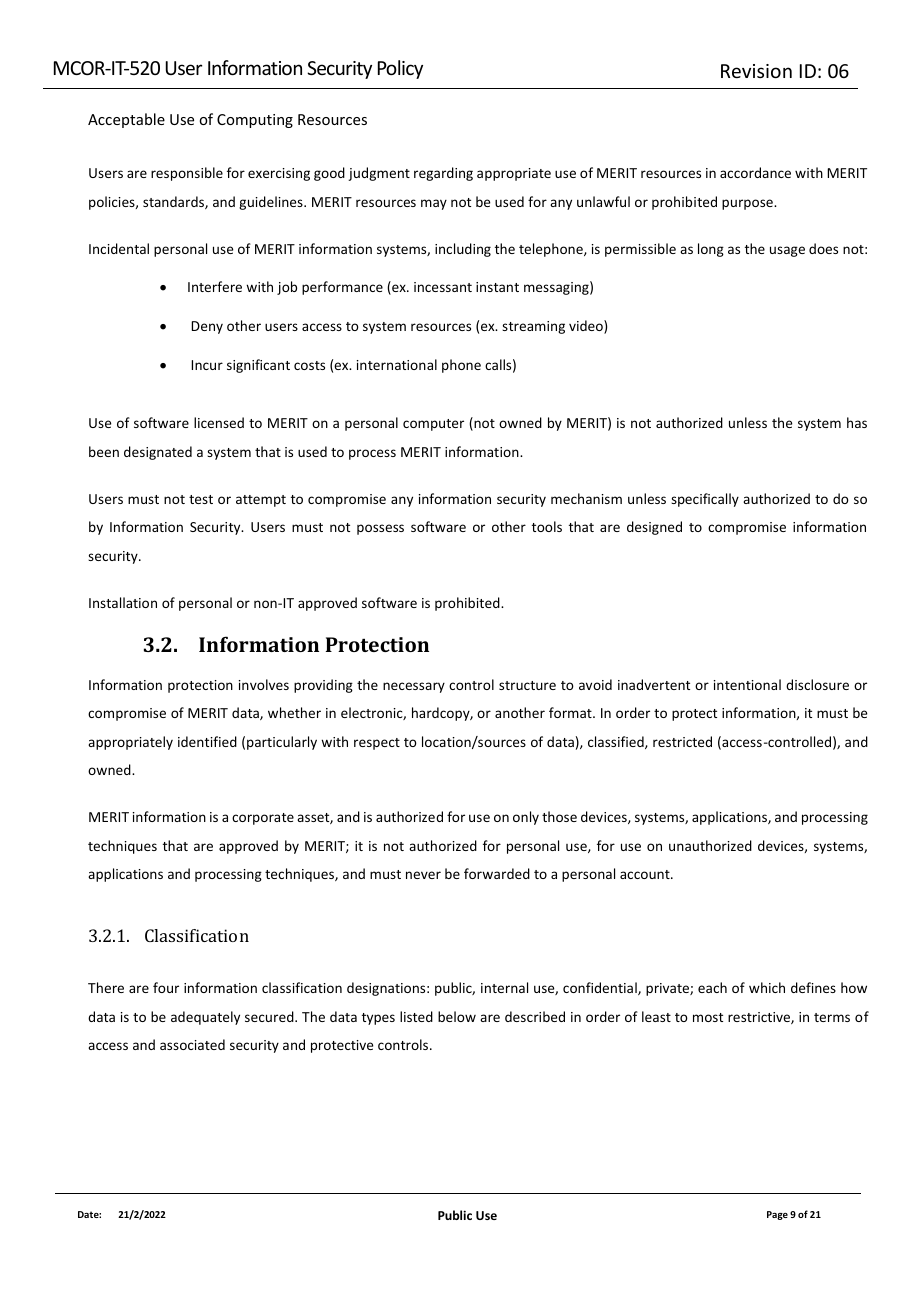 This document has width=924, height=1308. I want to click on corporate, so click(263, 819).
